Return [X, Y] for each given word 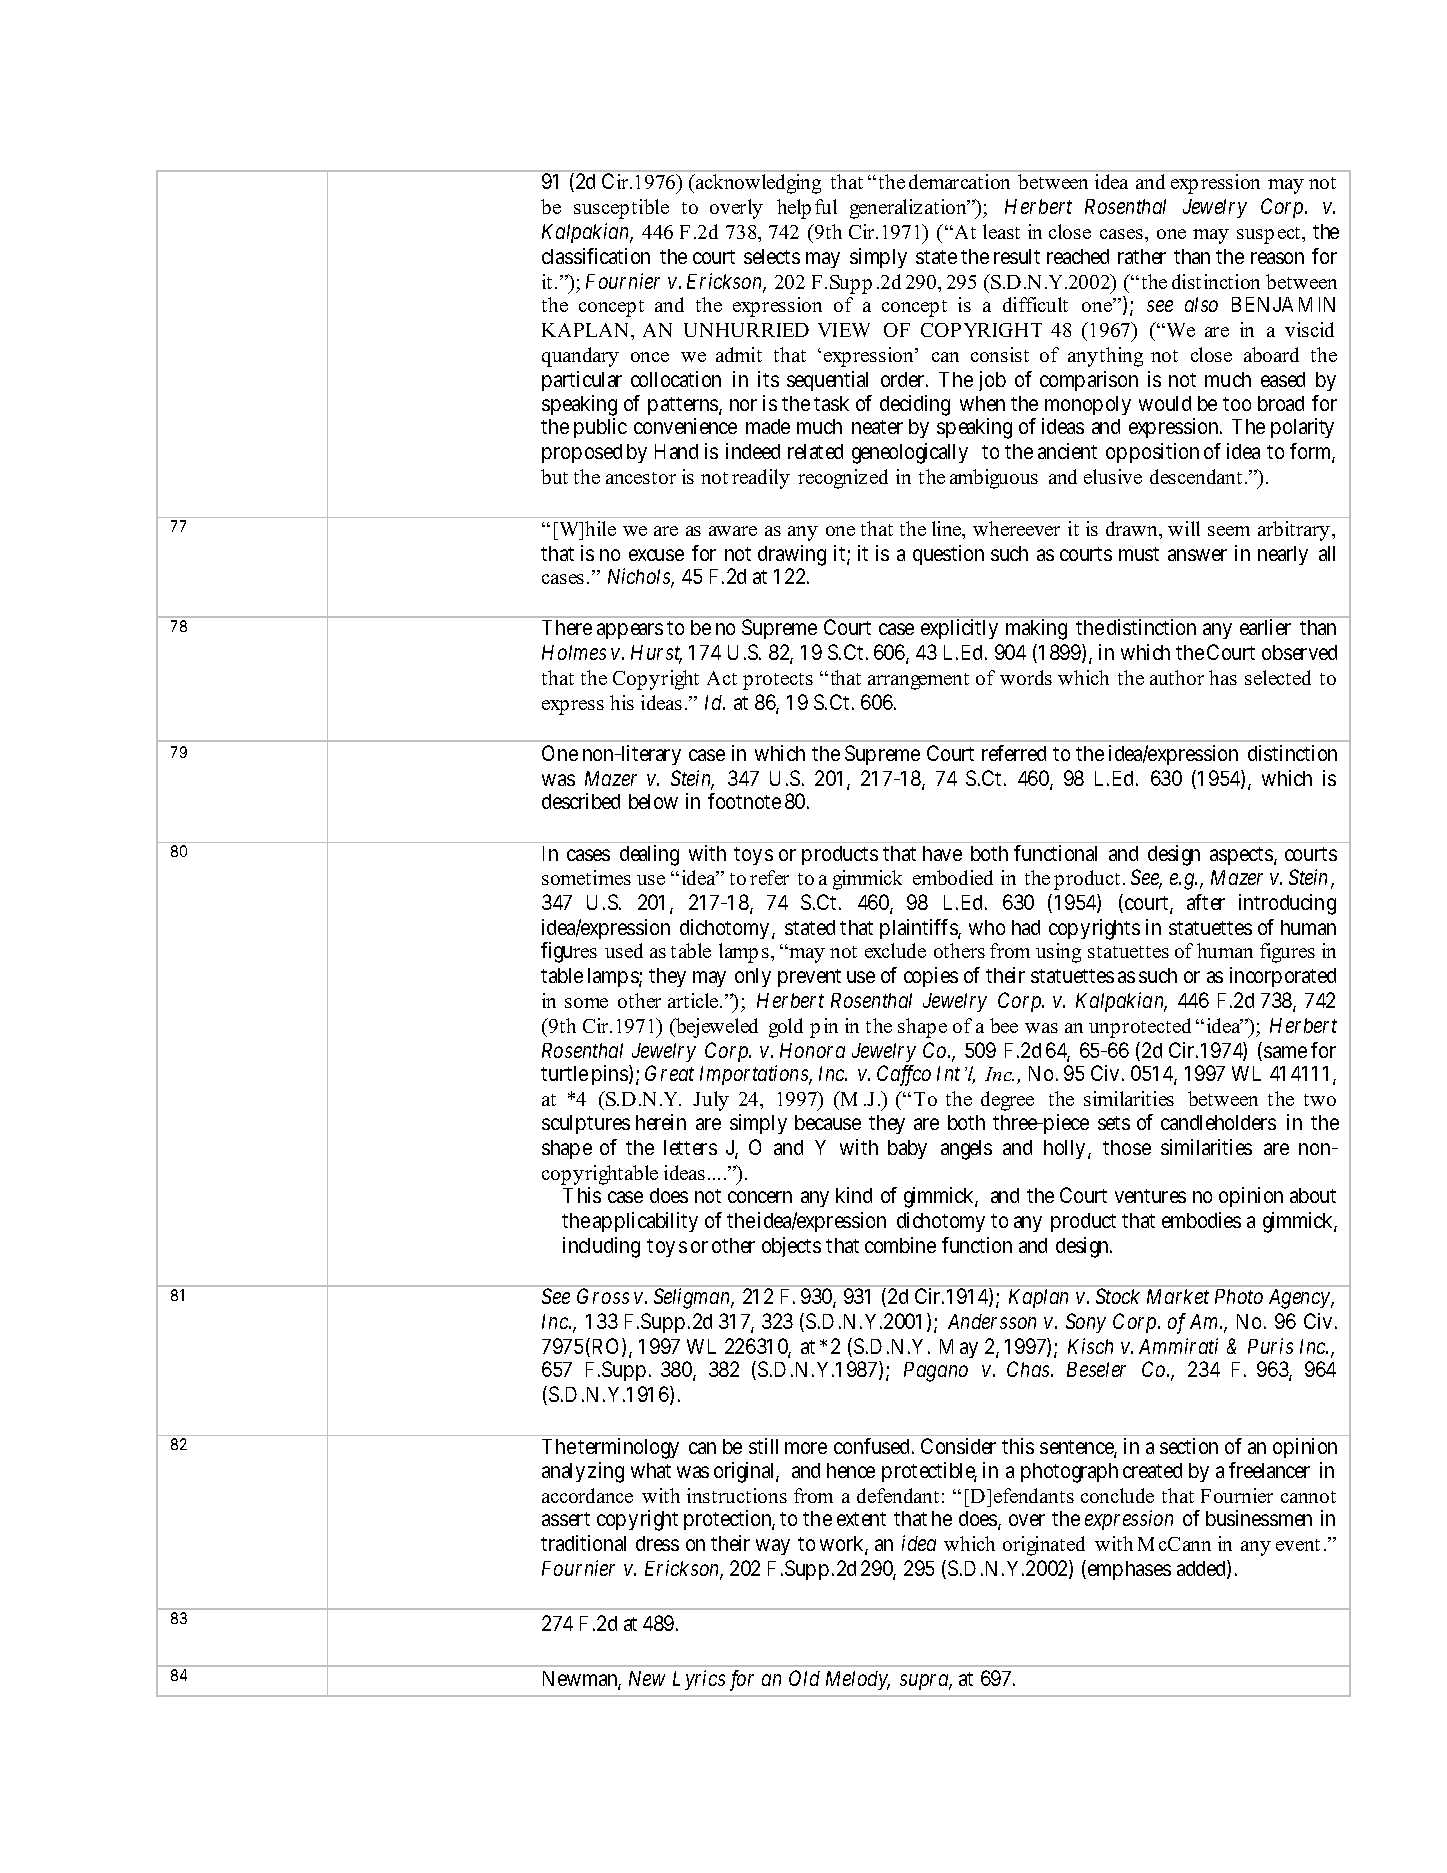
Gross [603, 1296]
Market [1178, 1296]
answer [1197, 555]
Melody [858, 1680]
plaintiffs [919, 929]
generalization [909, 209]
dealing [649, 855]
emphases [1129, 1570]
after [1206, 902]
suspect [1270, 235]
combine [900, 1245]
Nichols [640, 577]
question [948, 555]
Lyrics [699, 1680]
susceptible [621, 209]
